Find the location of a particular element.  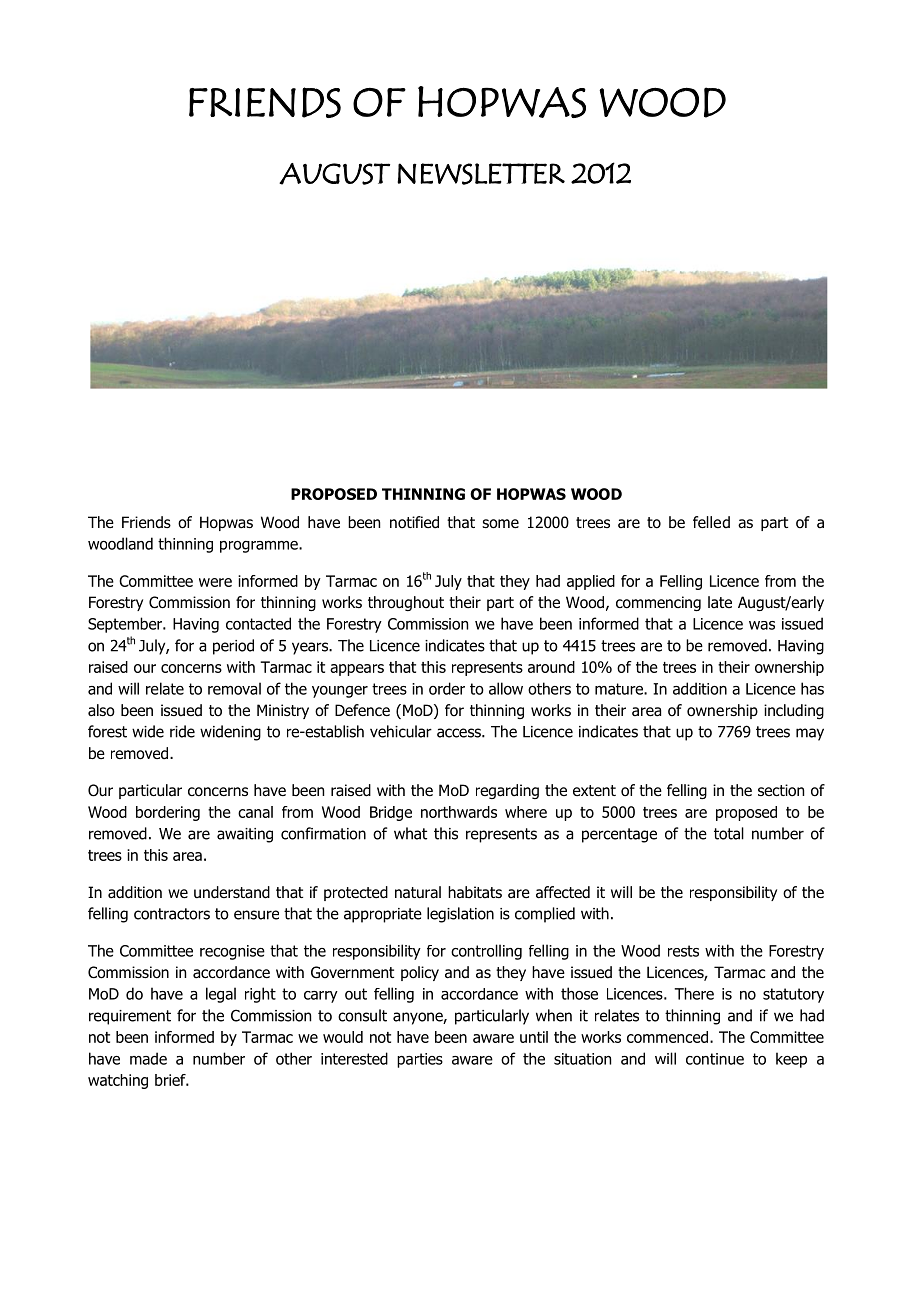

access is located at coordinates (460, 733).
